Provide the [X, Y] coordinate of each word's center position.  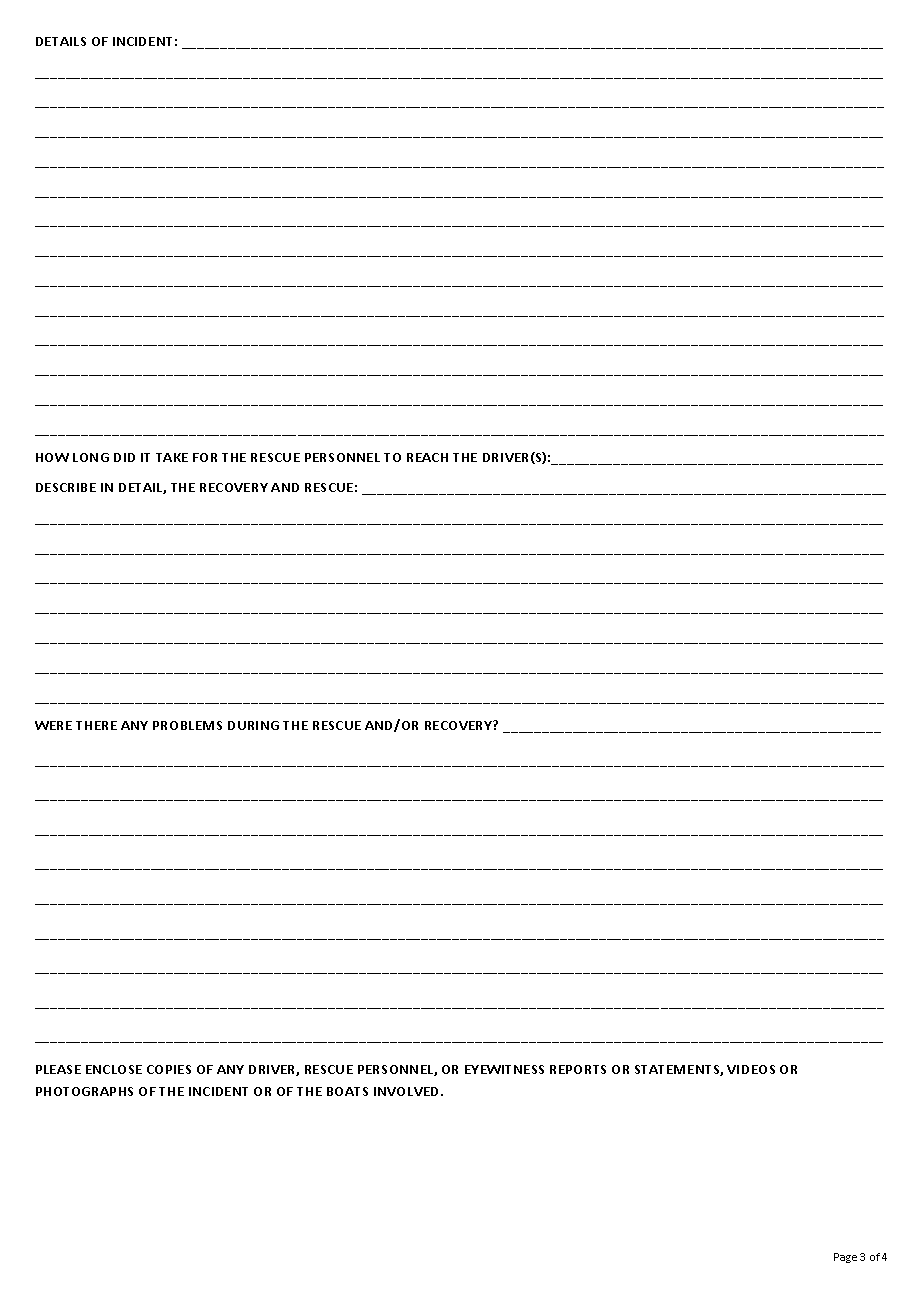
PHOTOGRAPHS [84, 1091]
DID [124, 457]
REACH [427, 457]
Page [845, 1258]
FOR [205, 457]
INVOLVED [408, 1091]
